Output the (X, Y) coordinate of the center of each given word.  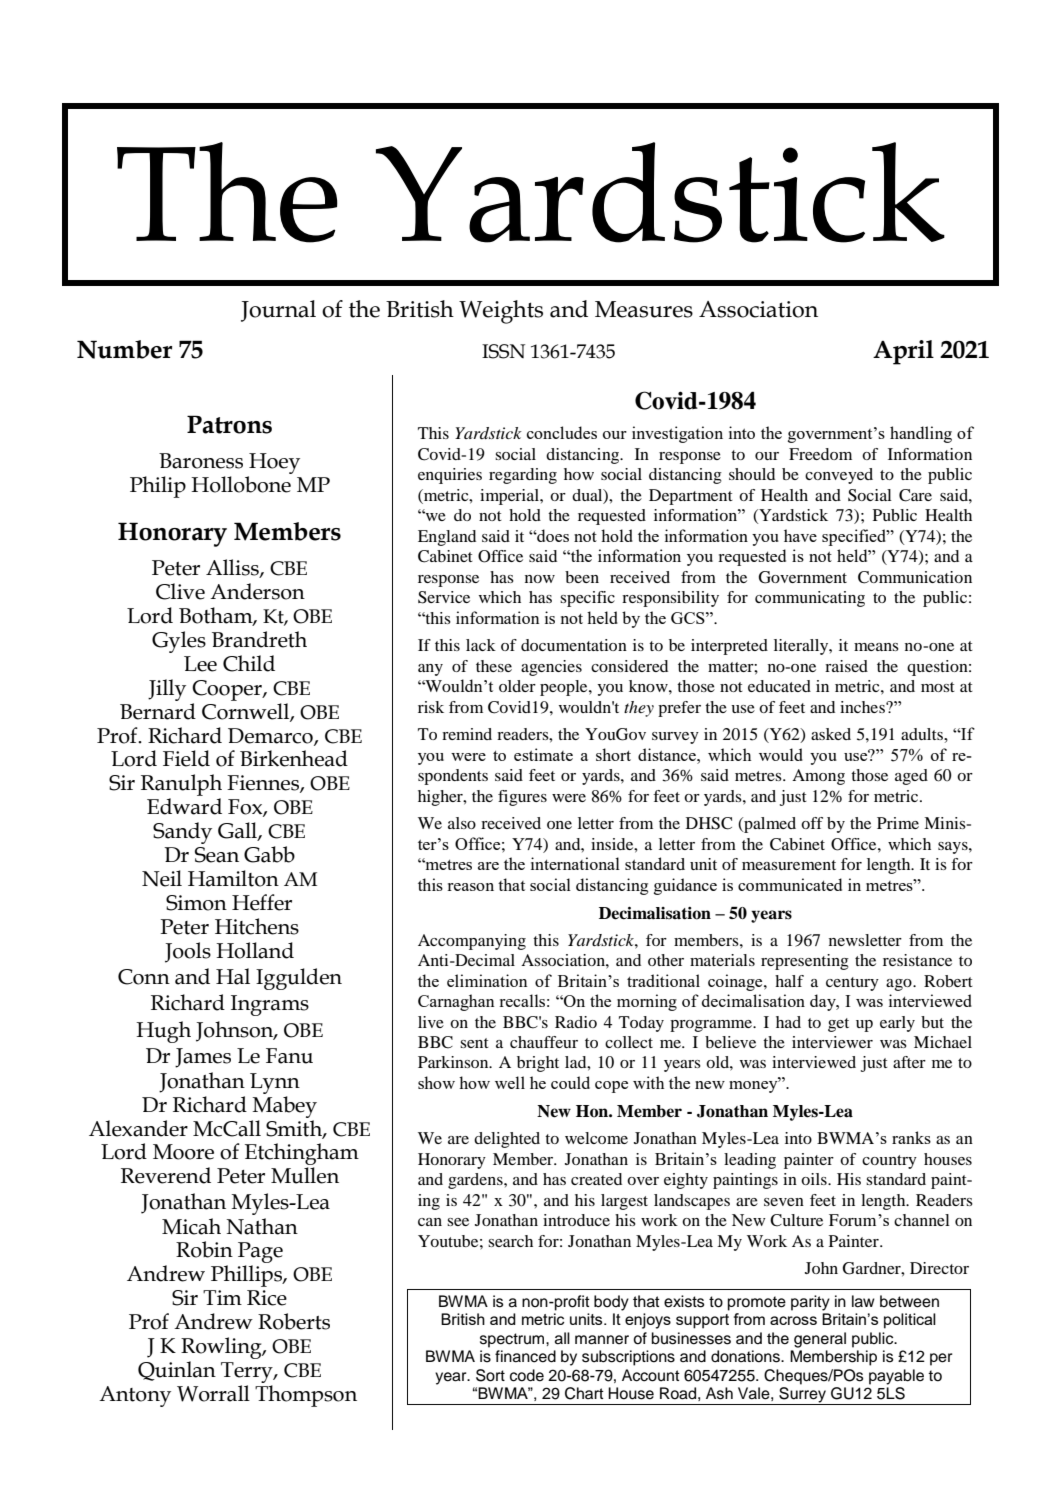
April (903, 352)
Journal (278, 311)
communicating (810, 599)
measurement (789, 865)
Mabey (285, 1107)
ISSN (503, 351)
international (575, 863)
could (570, 1082)
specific (587, 599)
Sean (217, 855)
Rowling (222, 1349)
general (820, 1340)
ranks (911, 1137)
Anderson (257, 591)
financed (525, 1356)
